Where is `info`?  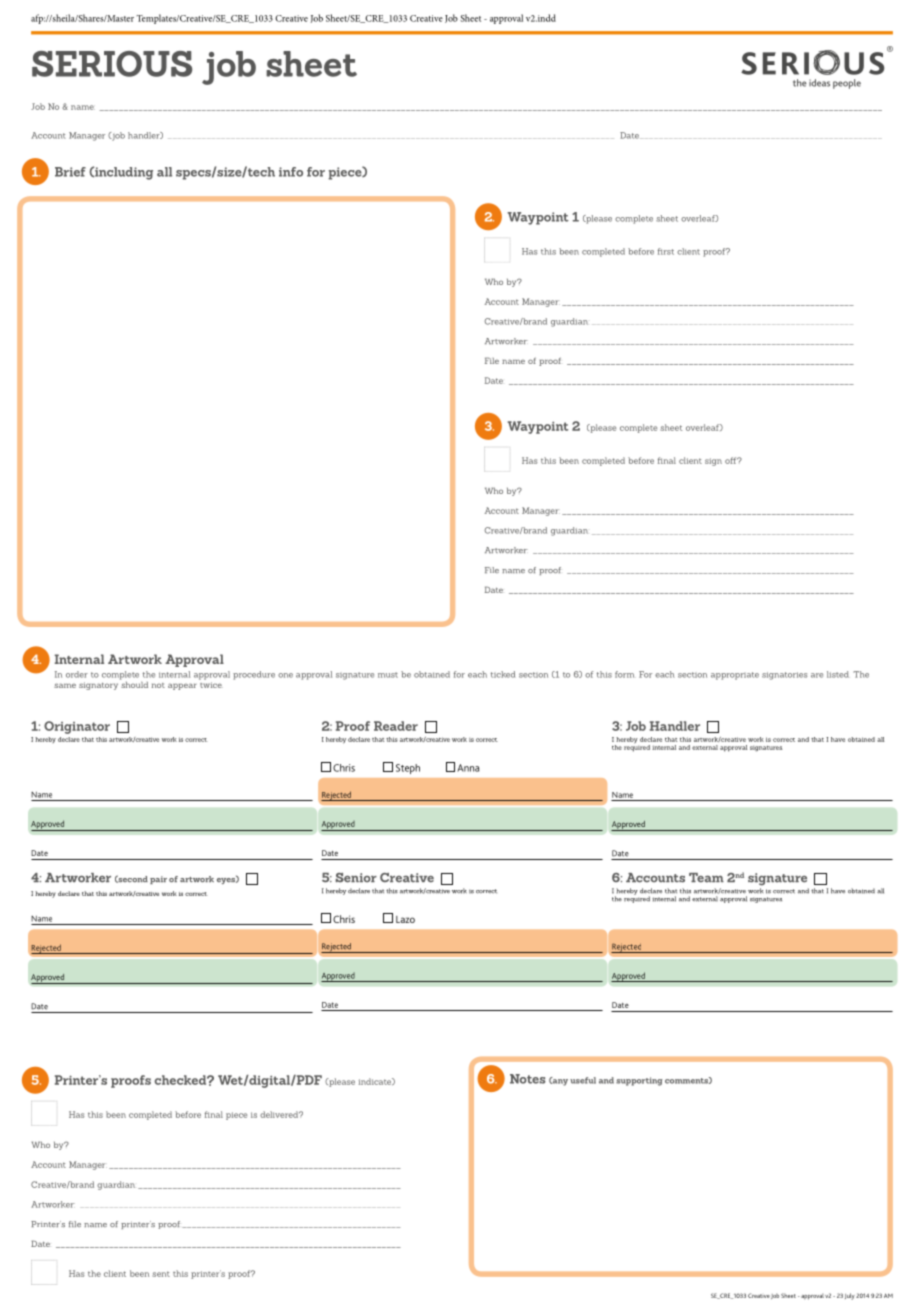
info is located at coordinates (291, 172).
